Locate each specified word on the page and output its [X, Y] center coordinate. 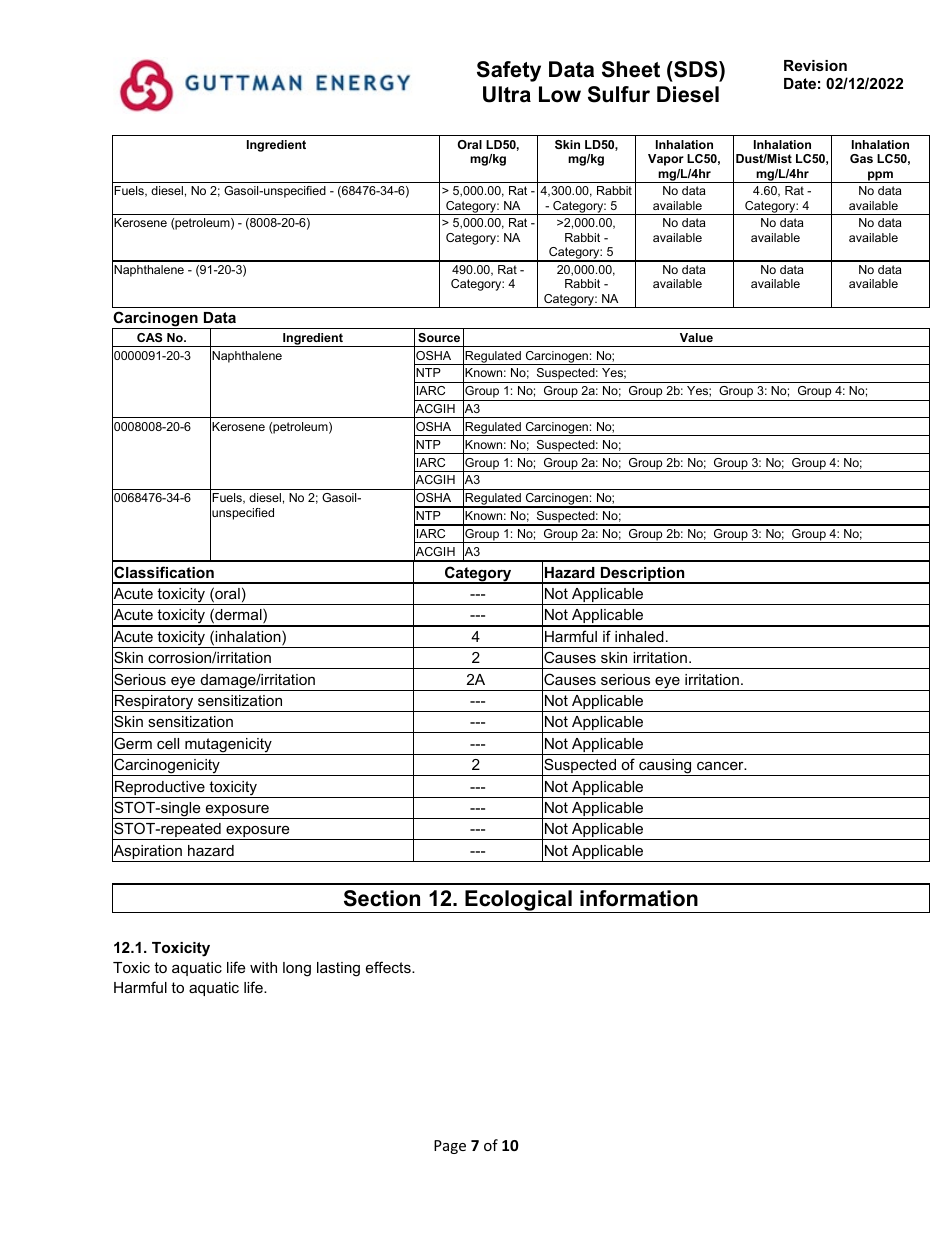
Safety [509, 71]
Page [450, 1147]
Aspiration [148, 852]
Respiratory [154, 703]
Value [696, 337]
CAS [149, 337]
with [263, 967]
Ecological [518, 901]
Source [439, 337]
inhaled [639, 636]
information [639, 898]
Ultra [507, 94]
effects [389, 967]
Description [642, 575]
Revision [815, 65]
